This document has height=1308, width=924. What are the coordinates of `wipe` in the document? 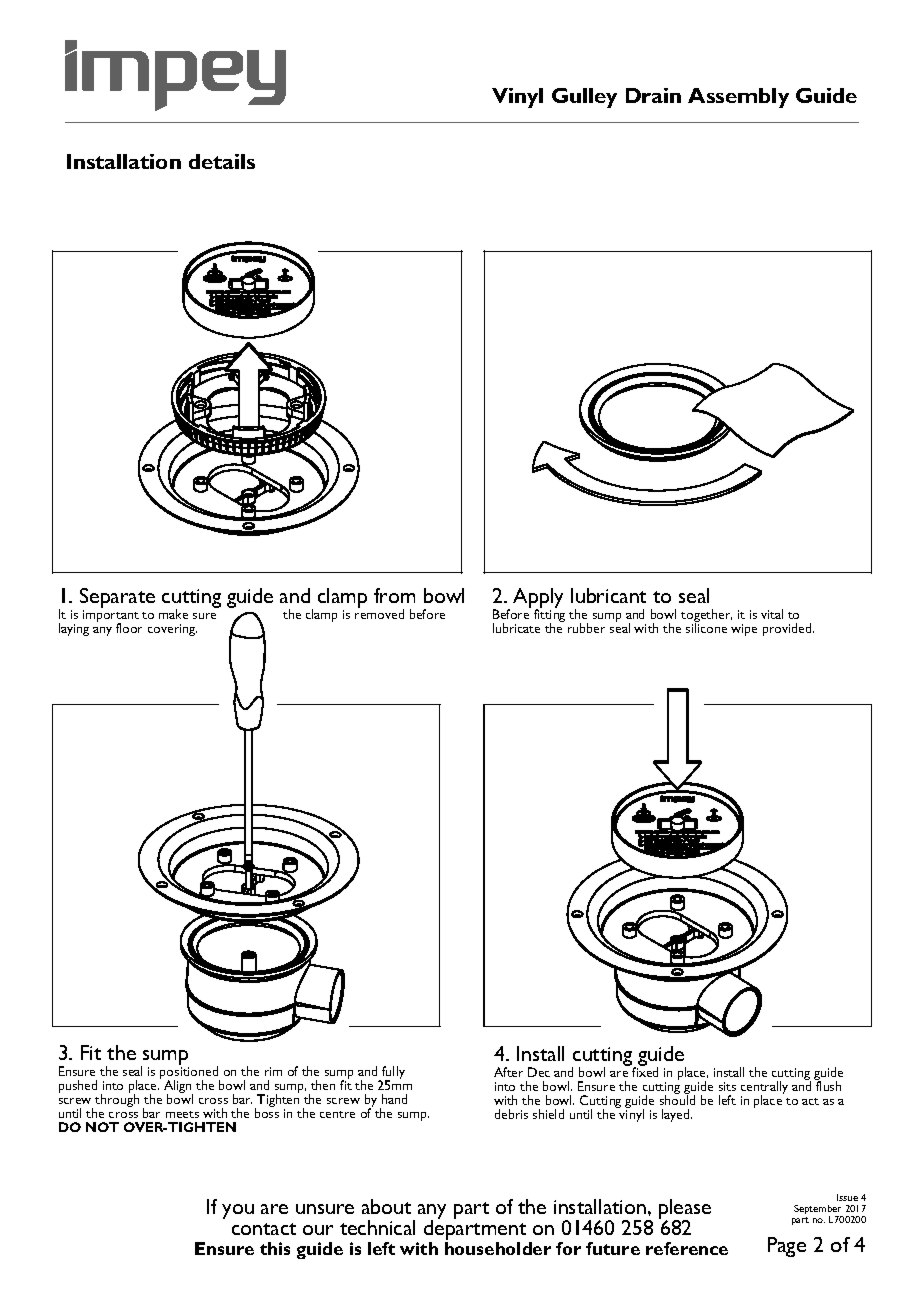 It's located at (744, 630).
